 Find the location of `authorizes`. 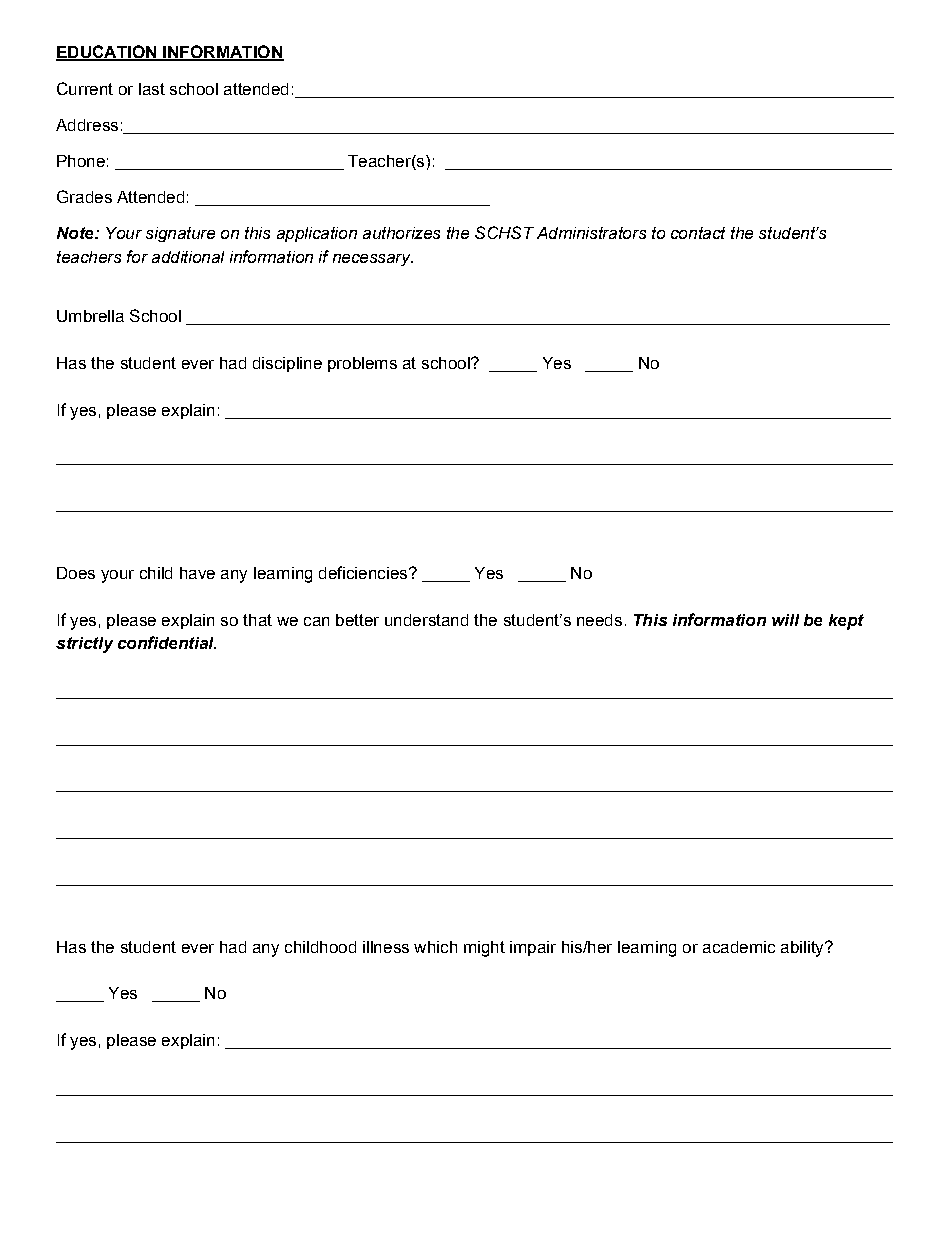

authorizes is located at coordinates (401, 233).
